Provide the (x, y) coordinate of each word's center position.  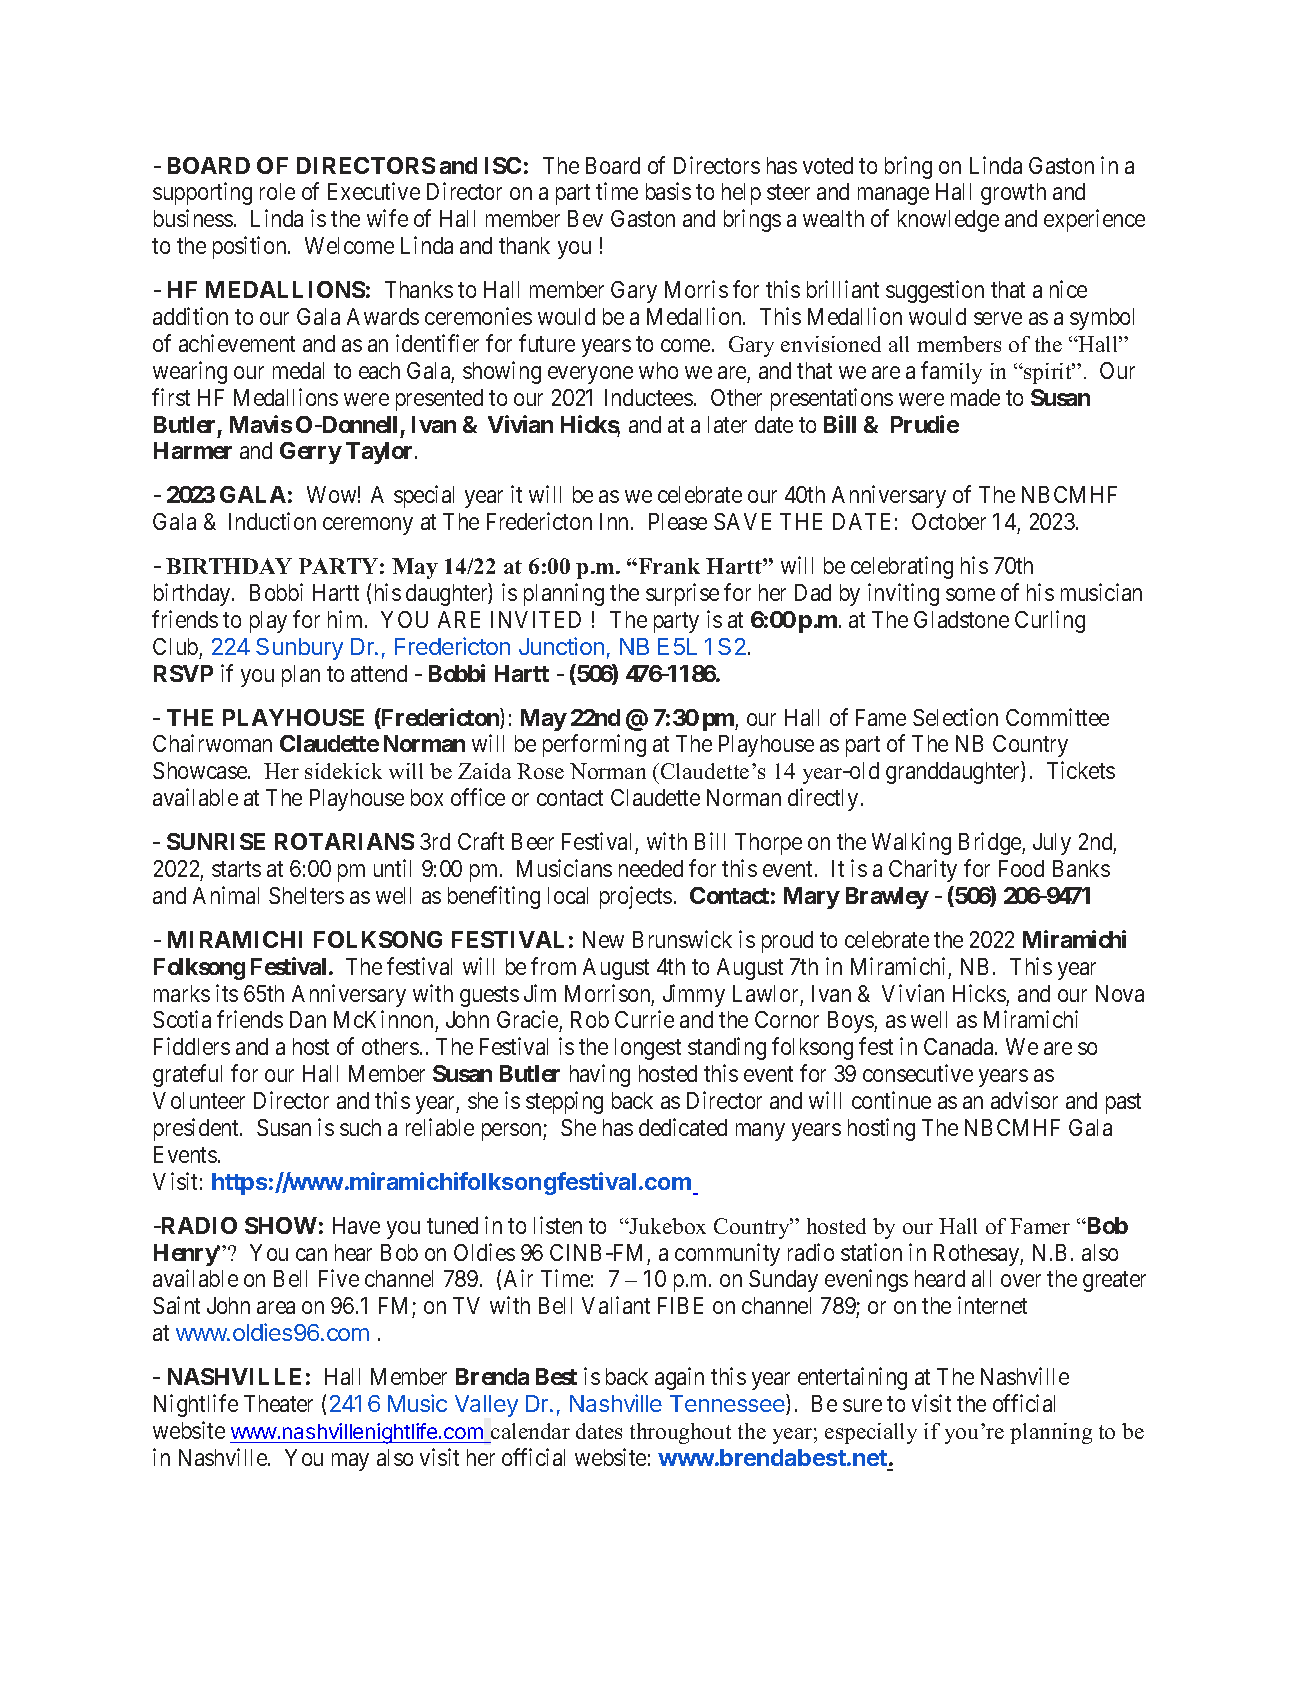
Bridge (991, 843)
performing (594, 745)
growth (1013, 194)
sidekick (343, 771)
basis (668, 191)
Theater (278, 1403)
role (277, 191)
